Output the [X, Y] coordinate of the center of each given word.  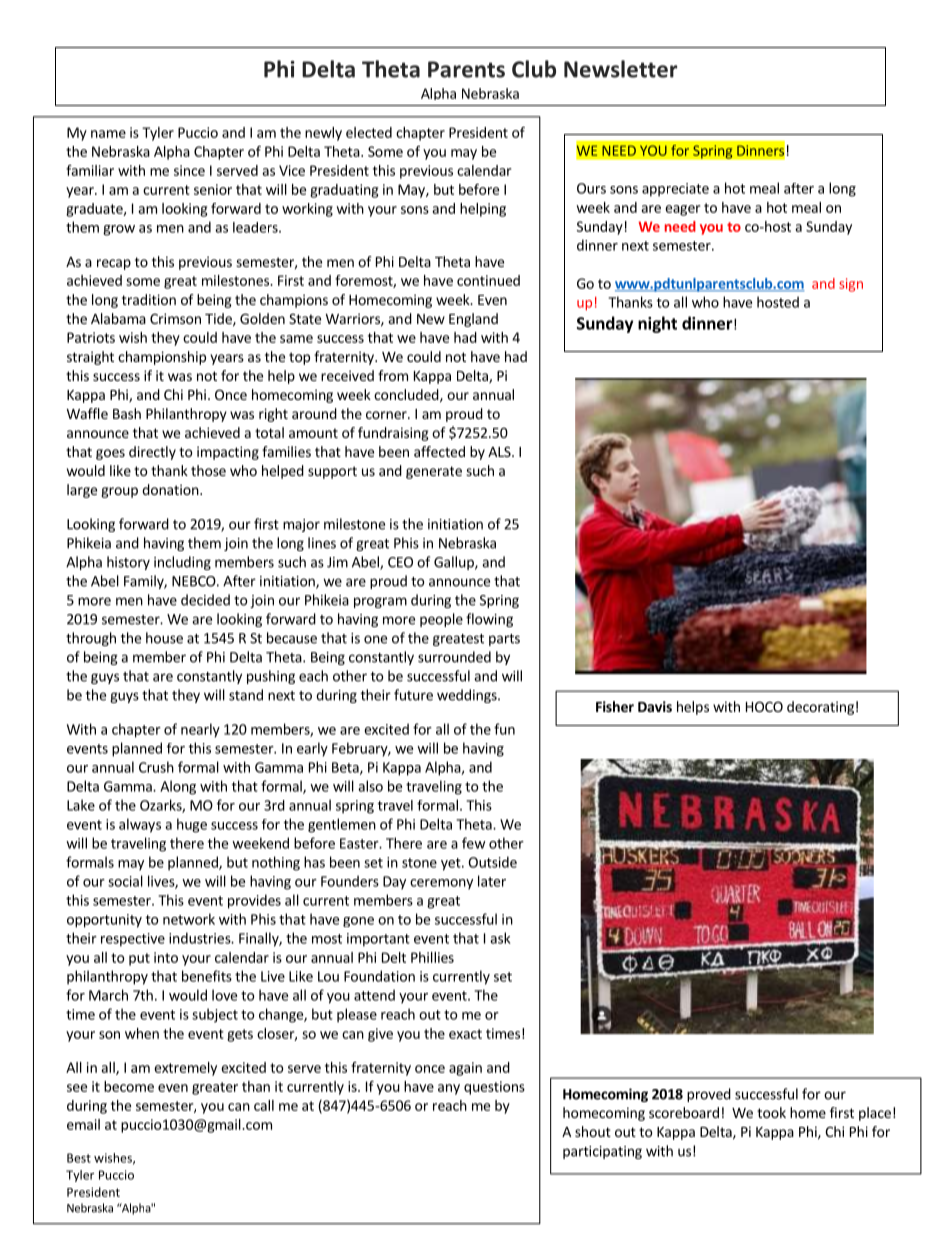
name [108, 134]
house [164, 638]
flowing [489, 620]
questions [494, 1088]
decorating [820, 708]
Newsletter [620, 69]
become [129, 1086]
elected [369, 132]
